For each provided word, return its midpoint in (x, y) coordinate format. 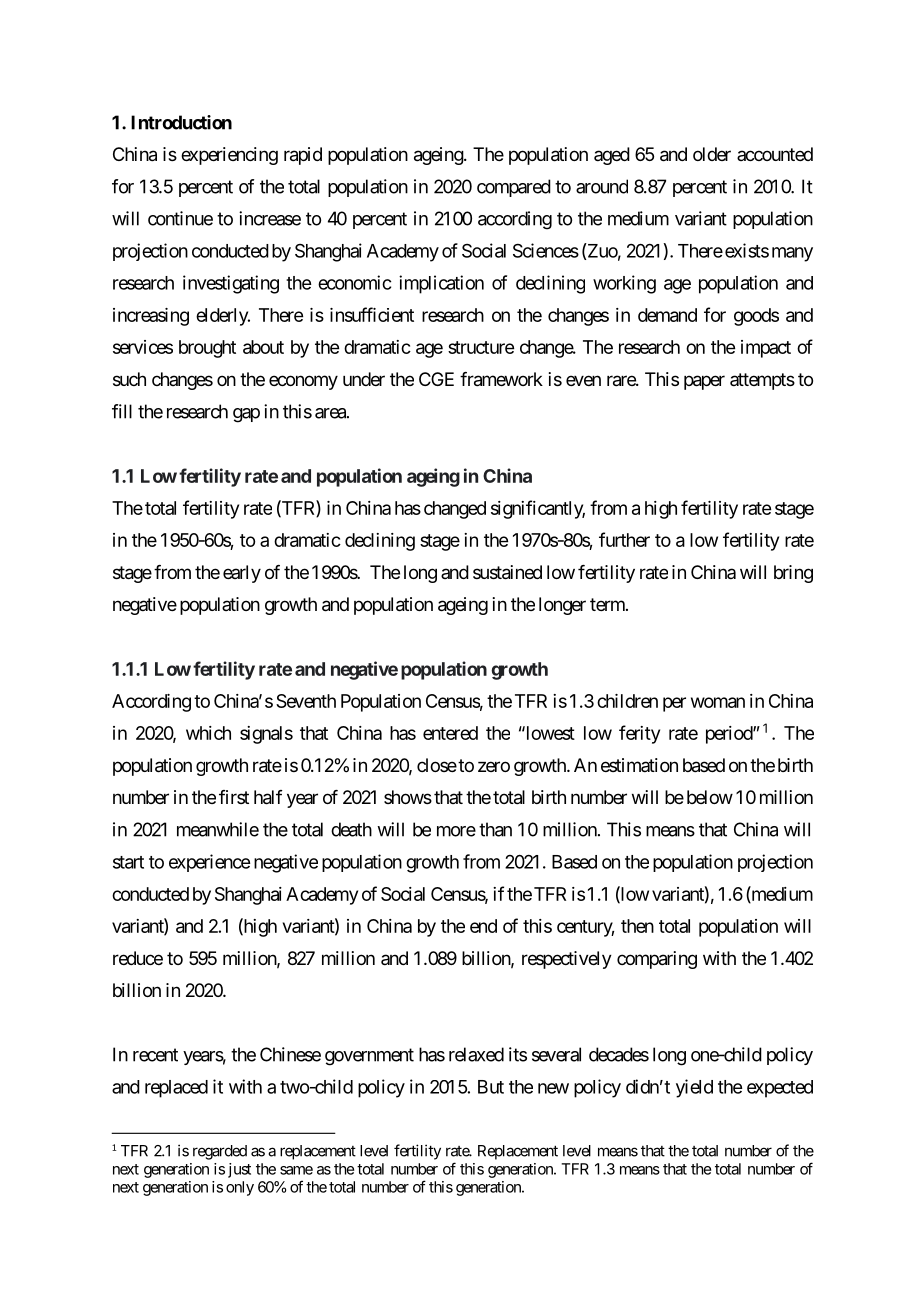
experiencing (229, 156)
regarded (220, 1152)
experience (209, 863)
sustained (507, 572)
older (712, 154)
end (483, 926)
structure (481, 347)
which (208, 733)
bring (793, 574)
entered (450, 733)
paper (704, 382)
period (730, 735)
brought (207, 349)
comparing (657, 960)
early (242, 574)
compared (514, 188)
